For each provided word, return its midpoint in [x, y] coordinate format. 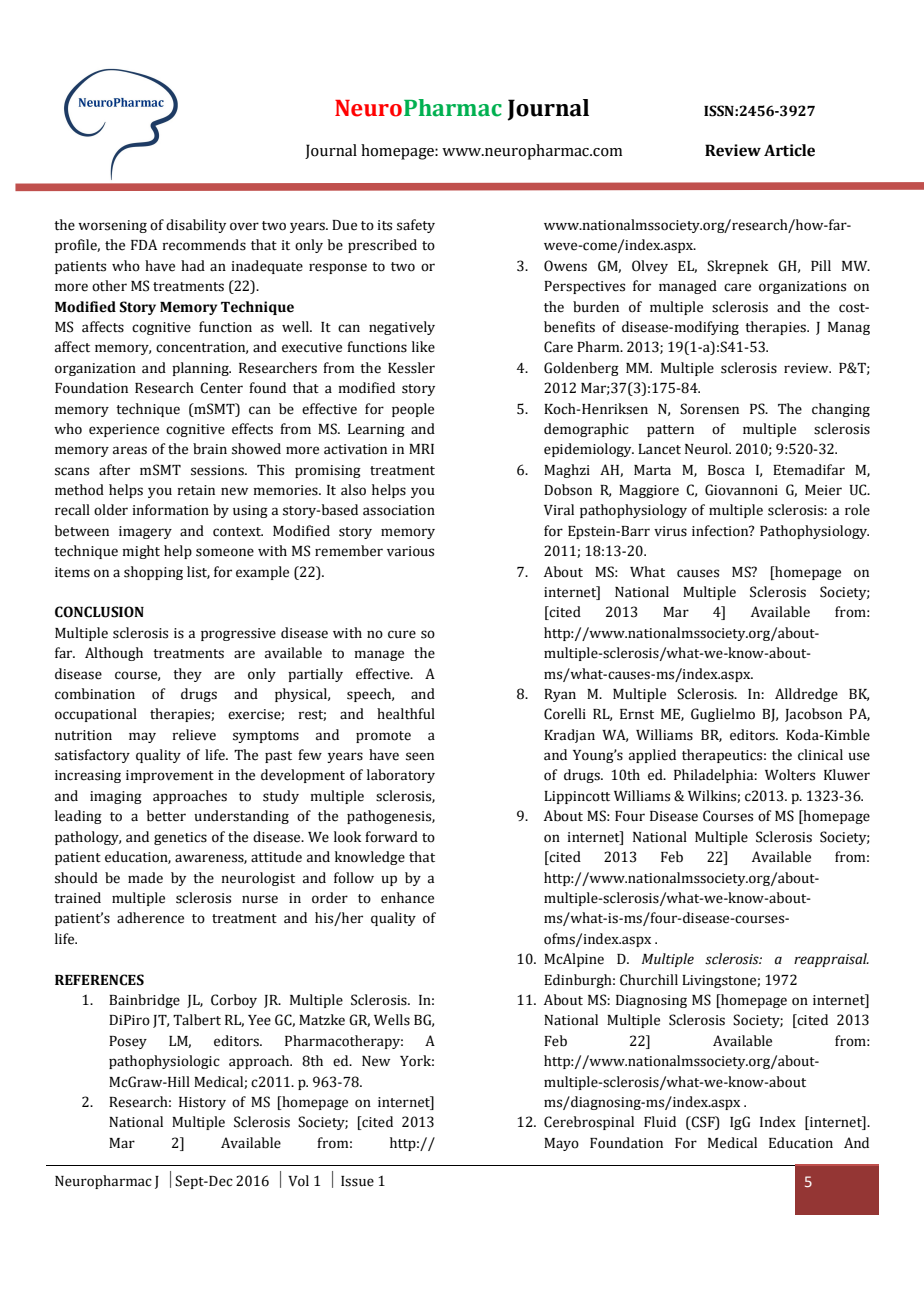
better [166, 816]
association [399, 510]
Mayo [561, 1144]
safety [416, 226]
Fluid [660, 1122]
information [170, 510]
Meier [823, 490]
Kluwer [847, 775]
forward [391, 837]
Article [789, 150]
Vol [298, 1181]
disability [196, 226]
